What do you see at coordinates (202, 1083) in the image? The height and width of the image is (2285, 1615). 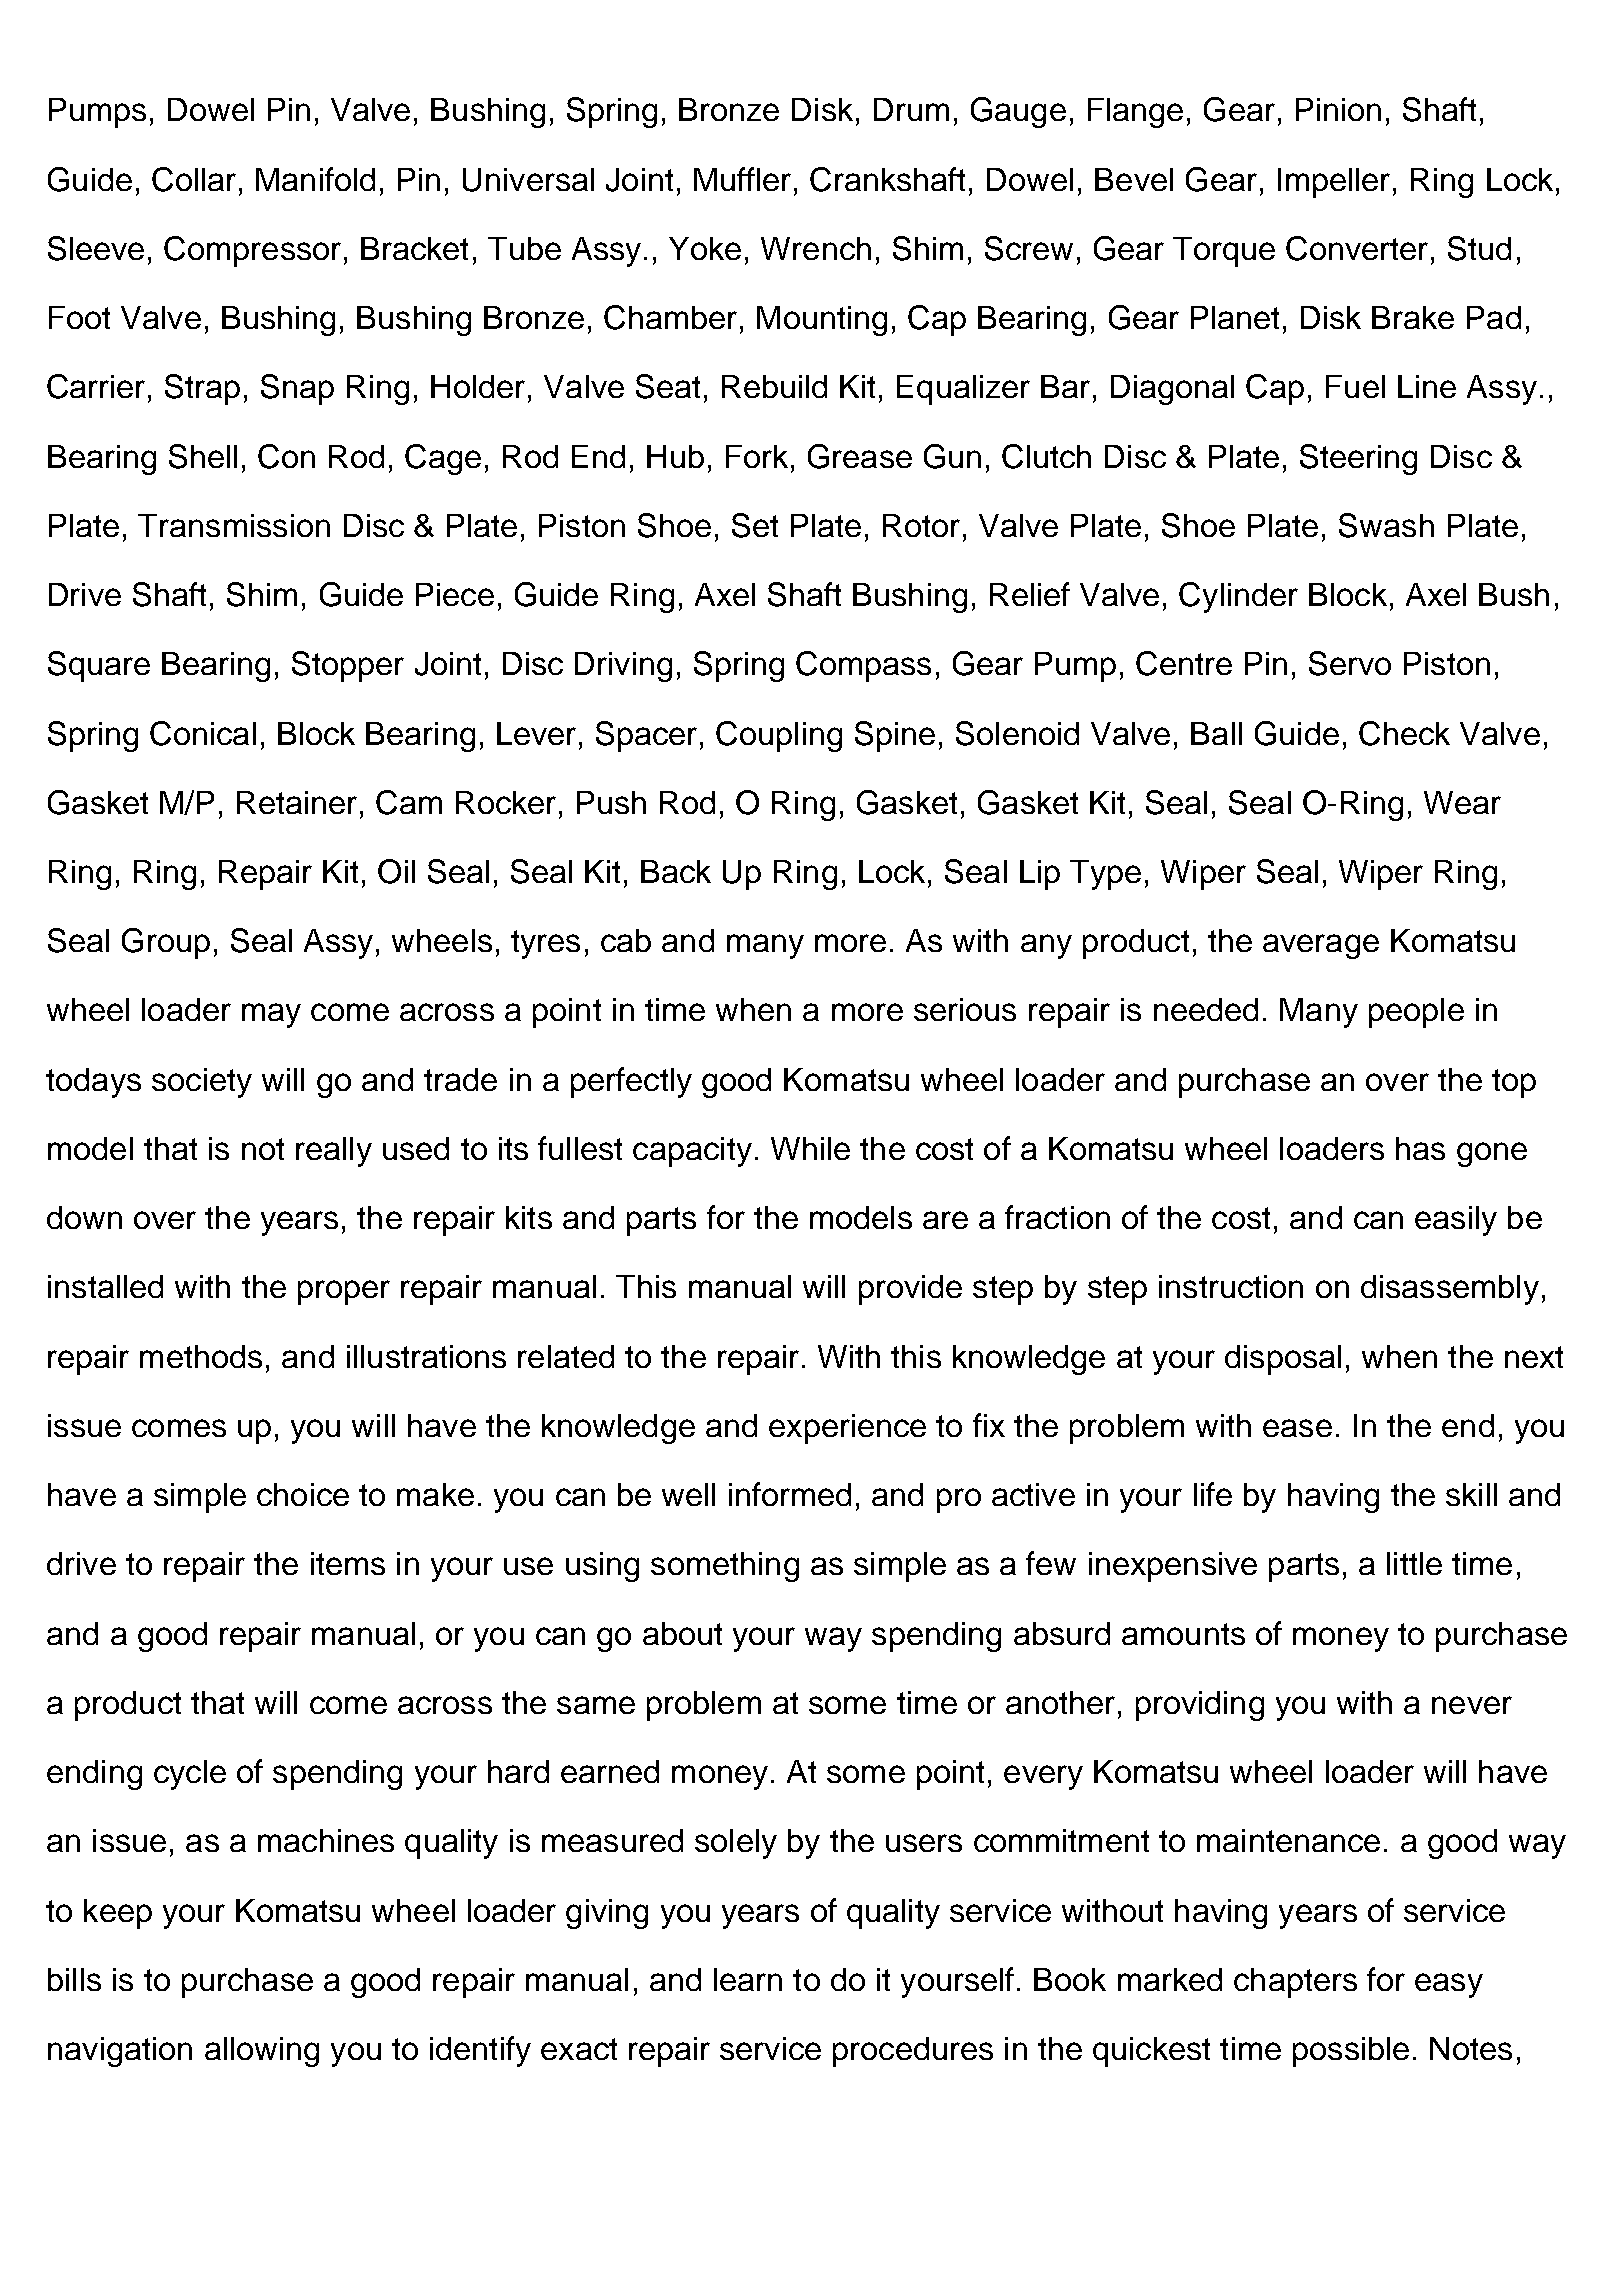 I see `society` at bounding box center [202, 1083].
